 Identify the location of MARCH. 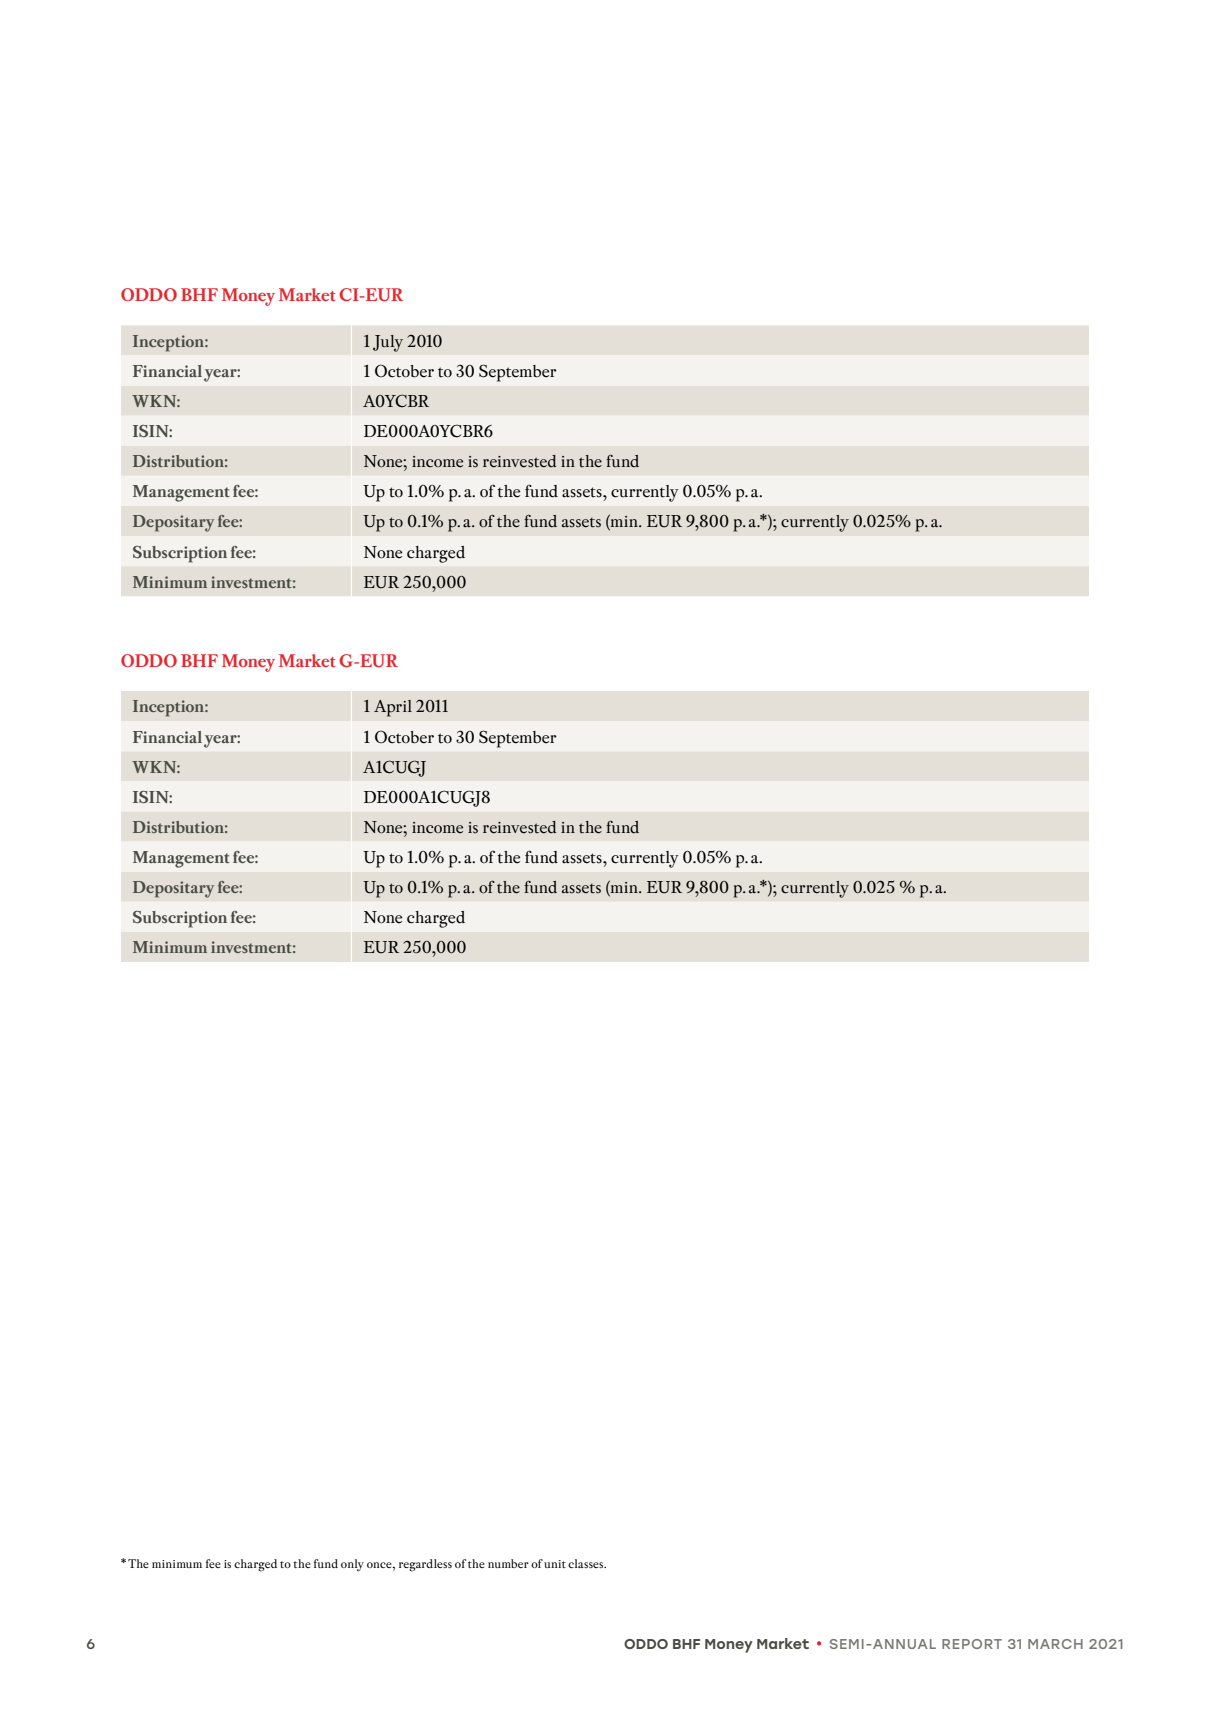
(1055, 1644).
